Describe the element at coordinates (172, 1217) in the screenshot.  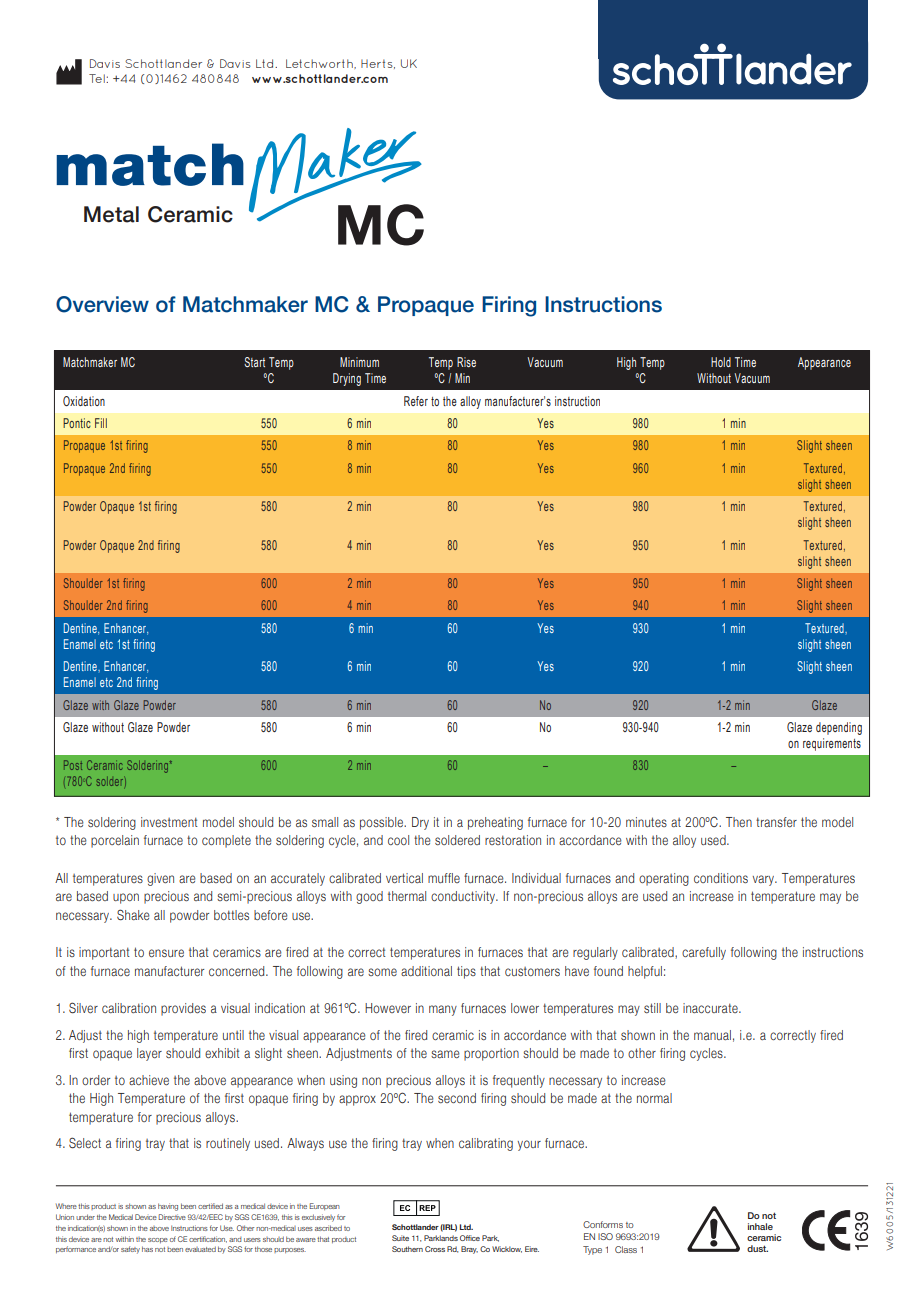
I see `Directive` at that location.
